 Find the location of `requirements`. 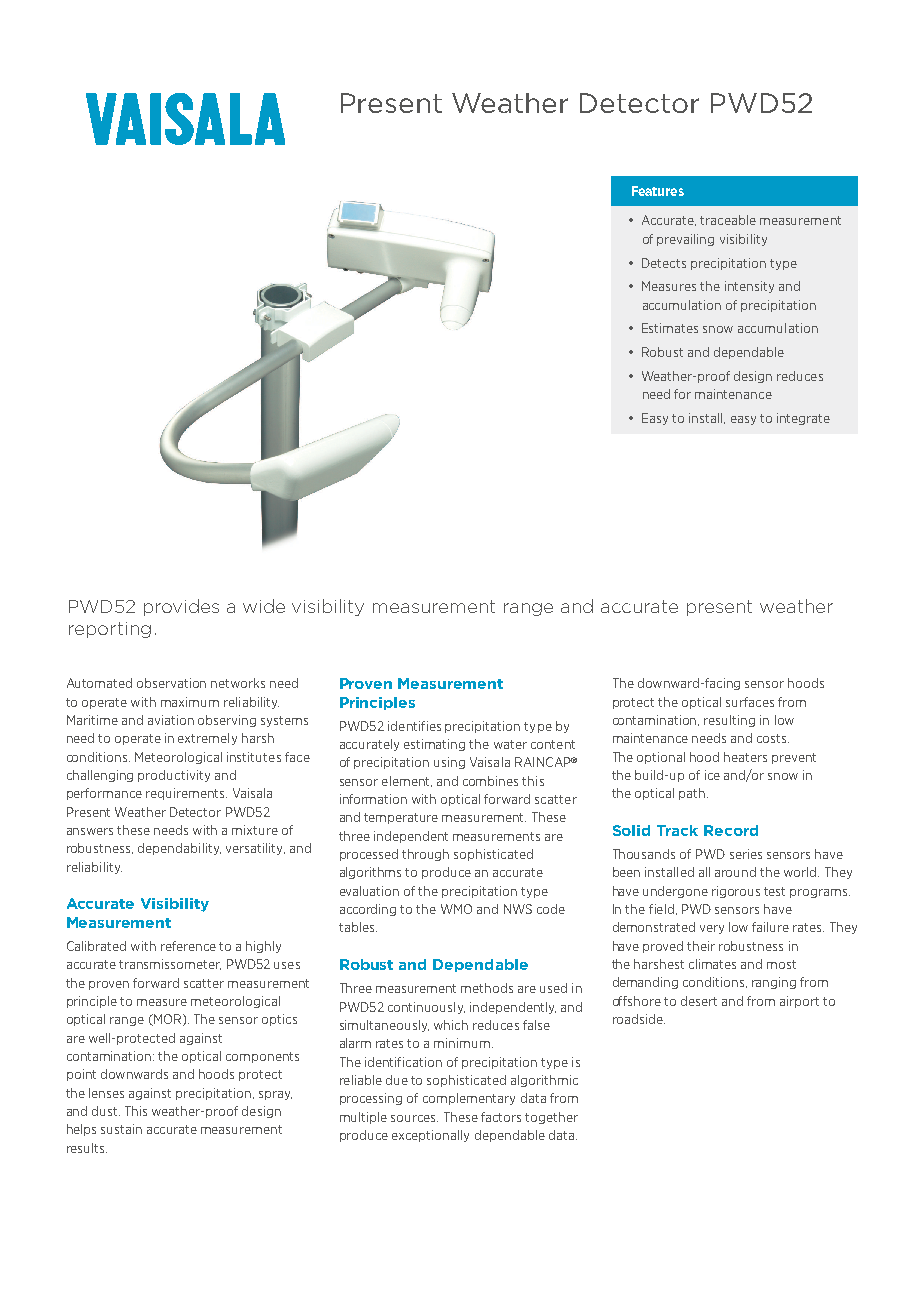

requirements is located at coordinates (186, 794).
